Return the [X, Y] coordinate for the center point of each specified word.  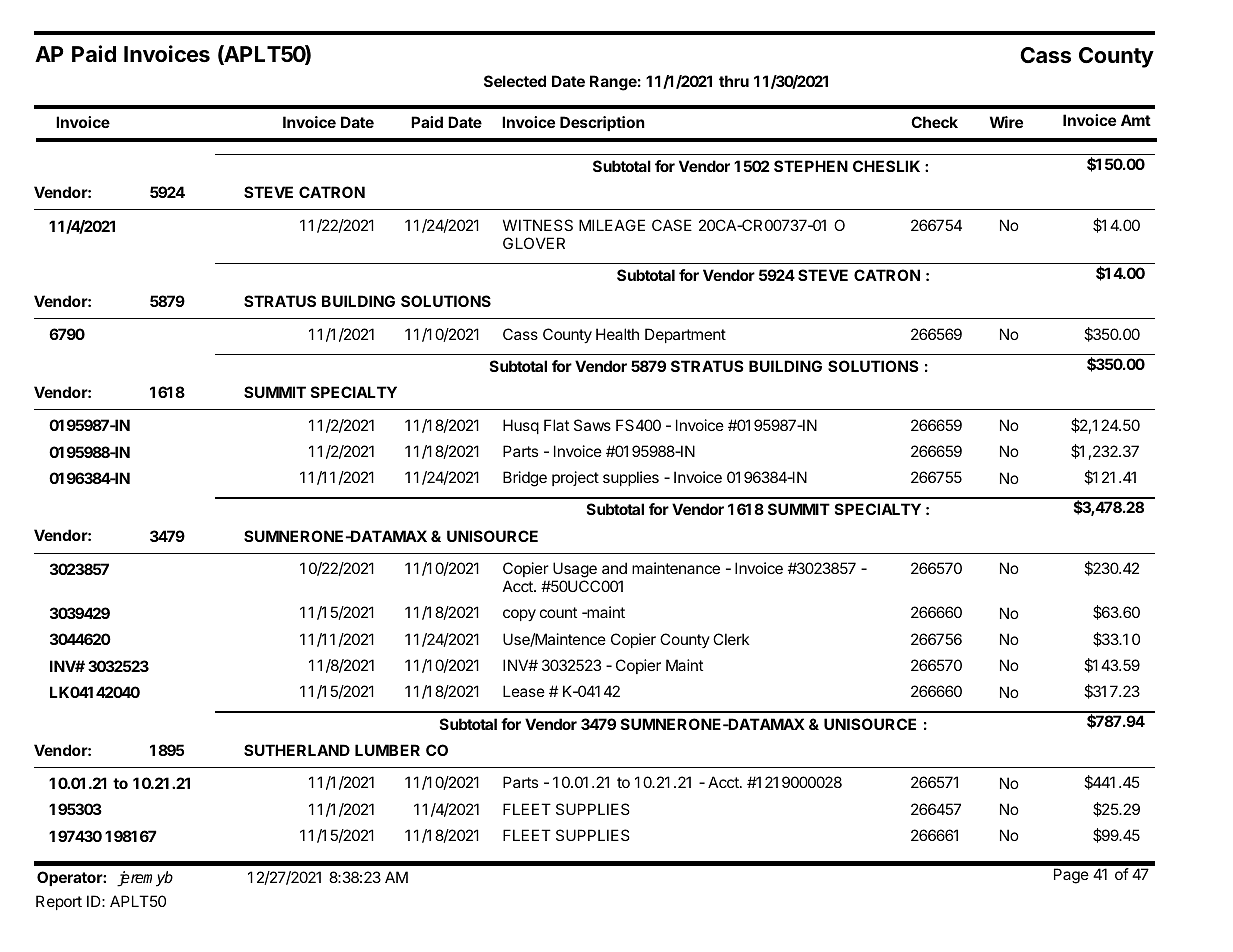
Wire [1006, 122]
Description [602, 123]
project [575, 478]
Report [59, 902]
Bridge [525, 479]
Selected [515, 81]
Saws [592, 425]
